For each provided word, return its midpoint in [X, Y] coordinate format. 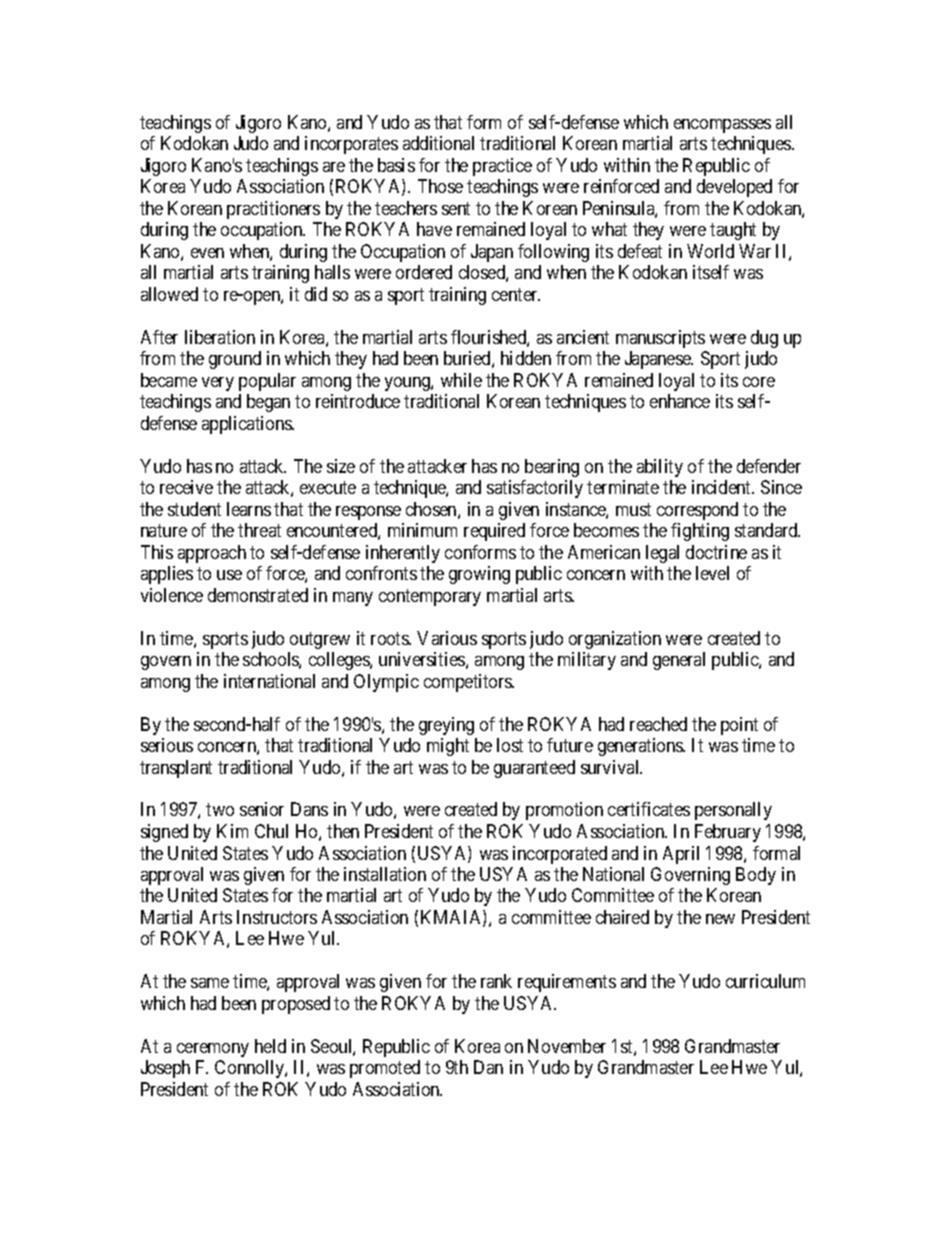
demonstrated [258, 595]
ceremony [213, 1050]
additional [438, 143]
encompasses [722, 126]
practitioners [273, 210]
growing [479, 575]
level [712, 573]
